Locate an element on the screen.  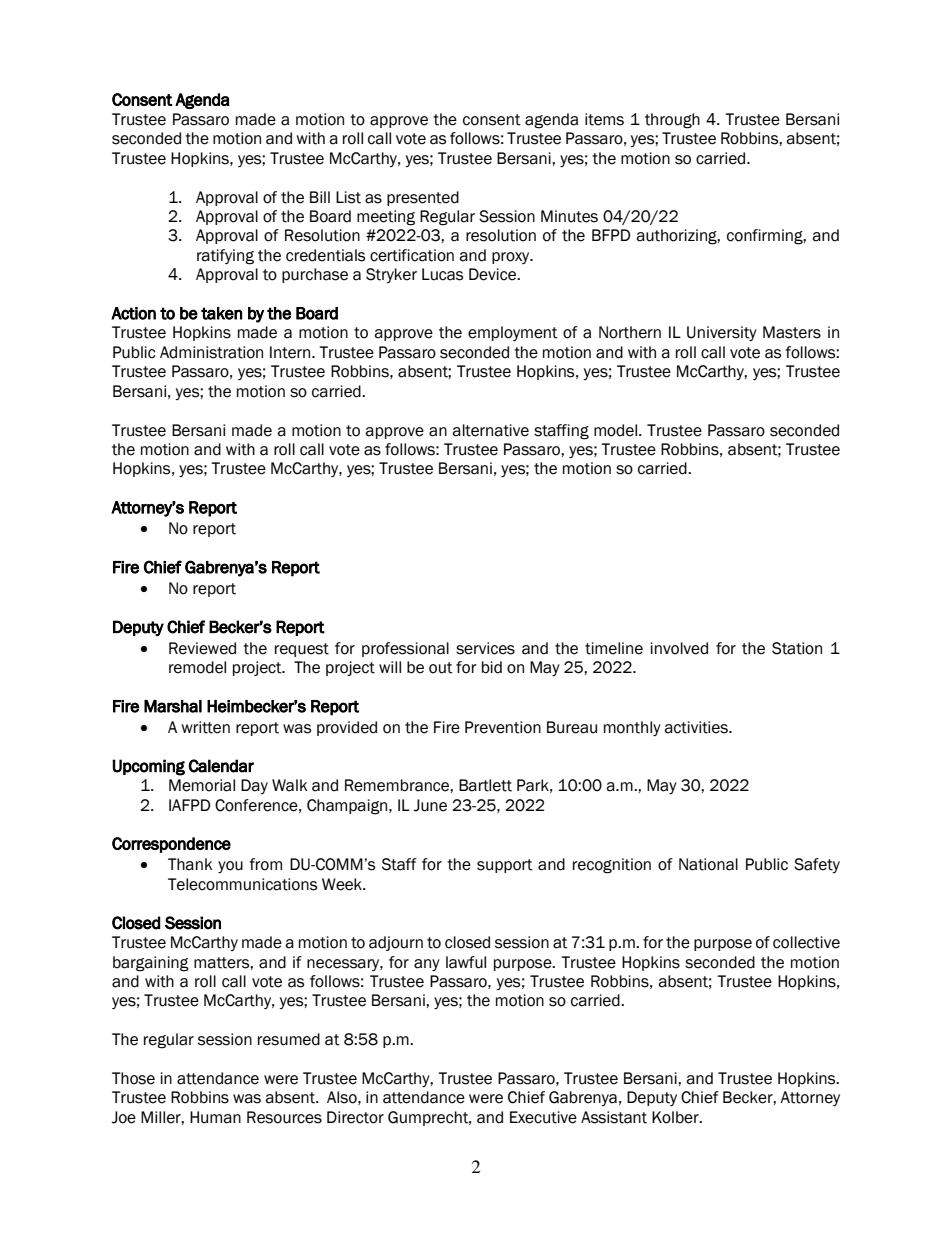
National is located at coordinates (708, 864).
